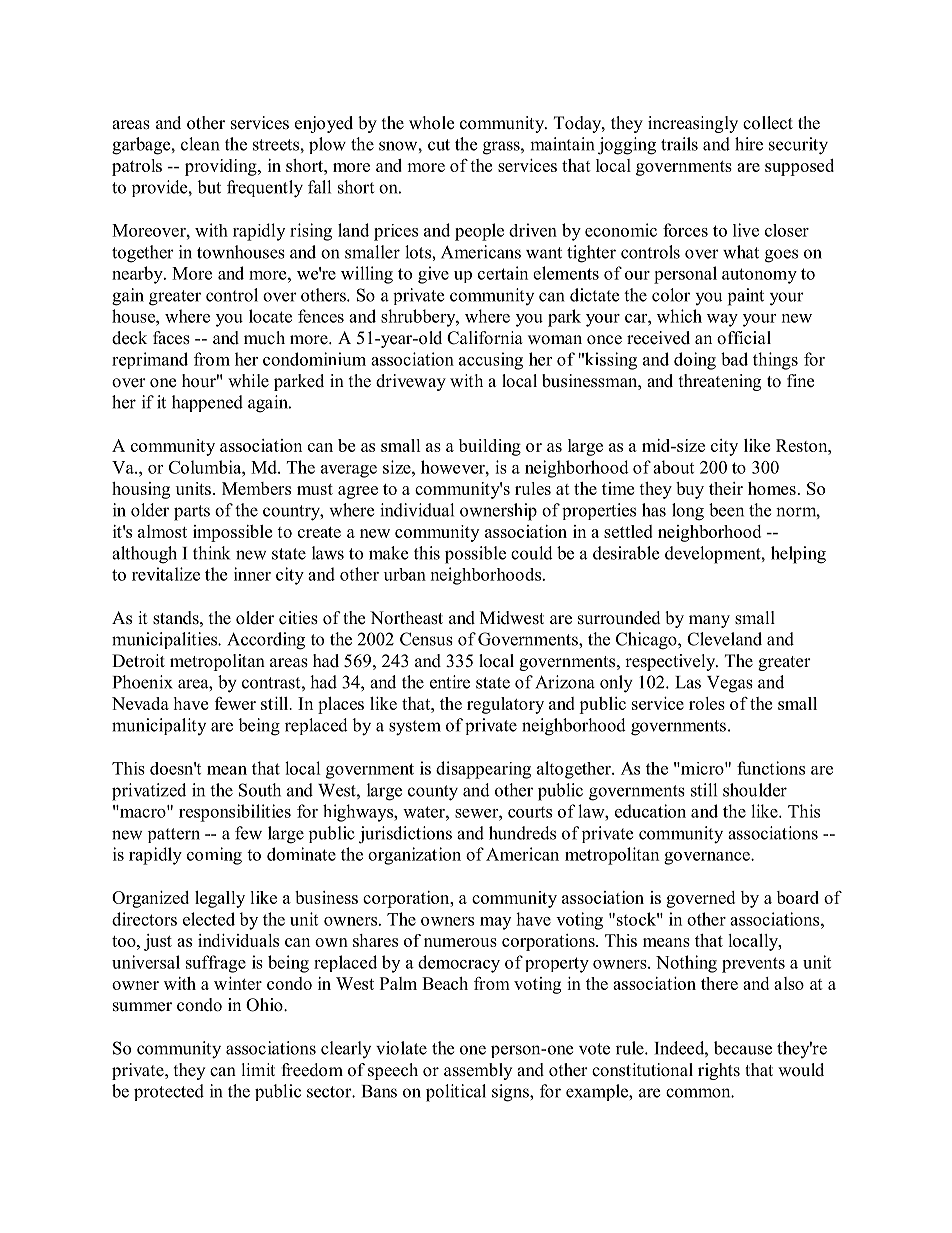 The image size is (952, 1233). I want to click on many, so click(709, 621).
